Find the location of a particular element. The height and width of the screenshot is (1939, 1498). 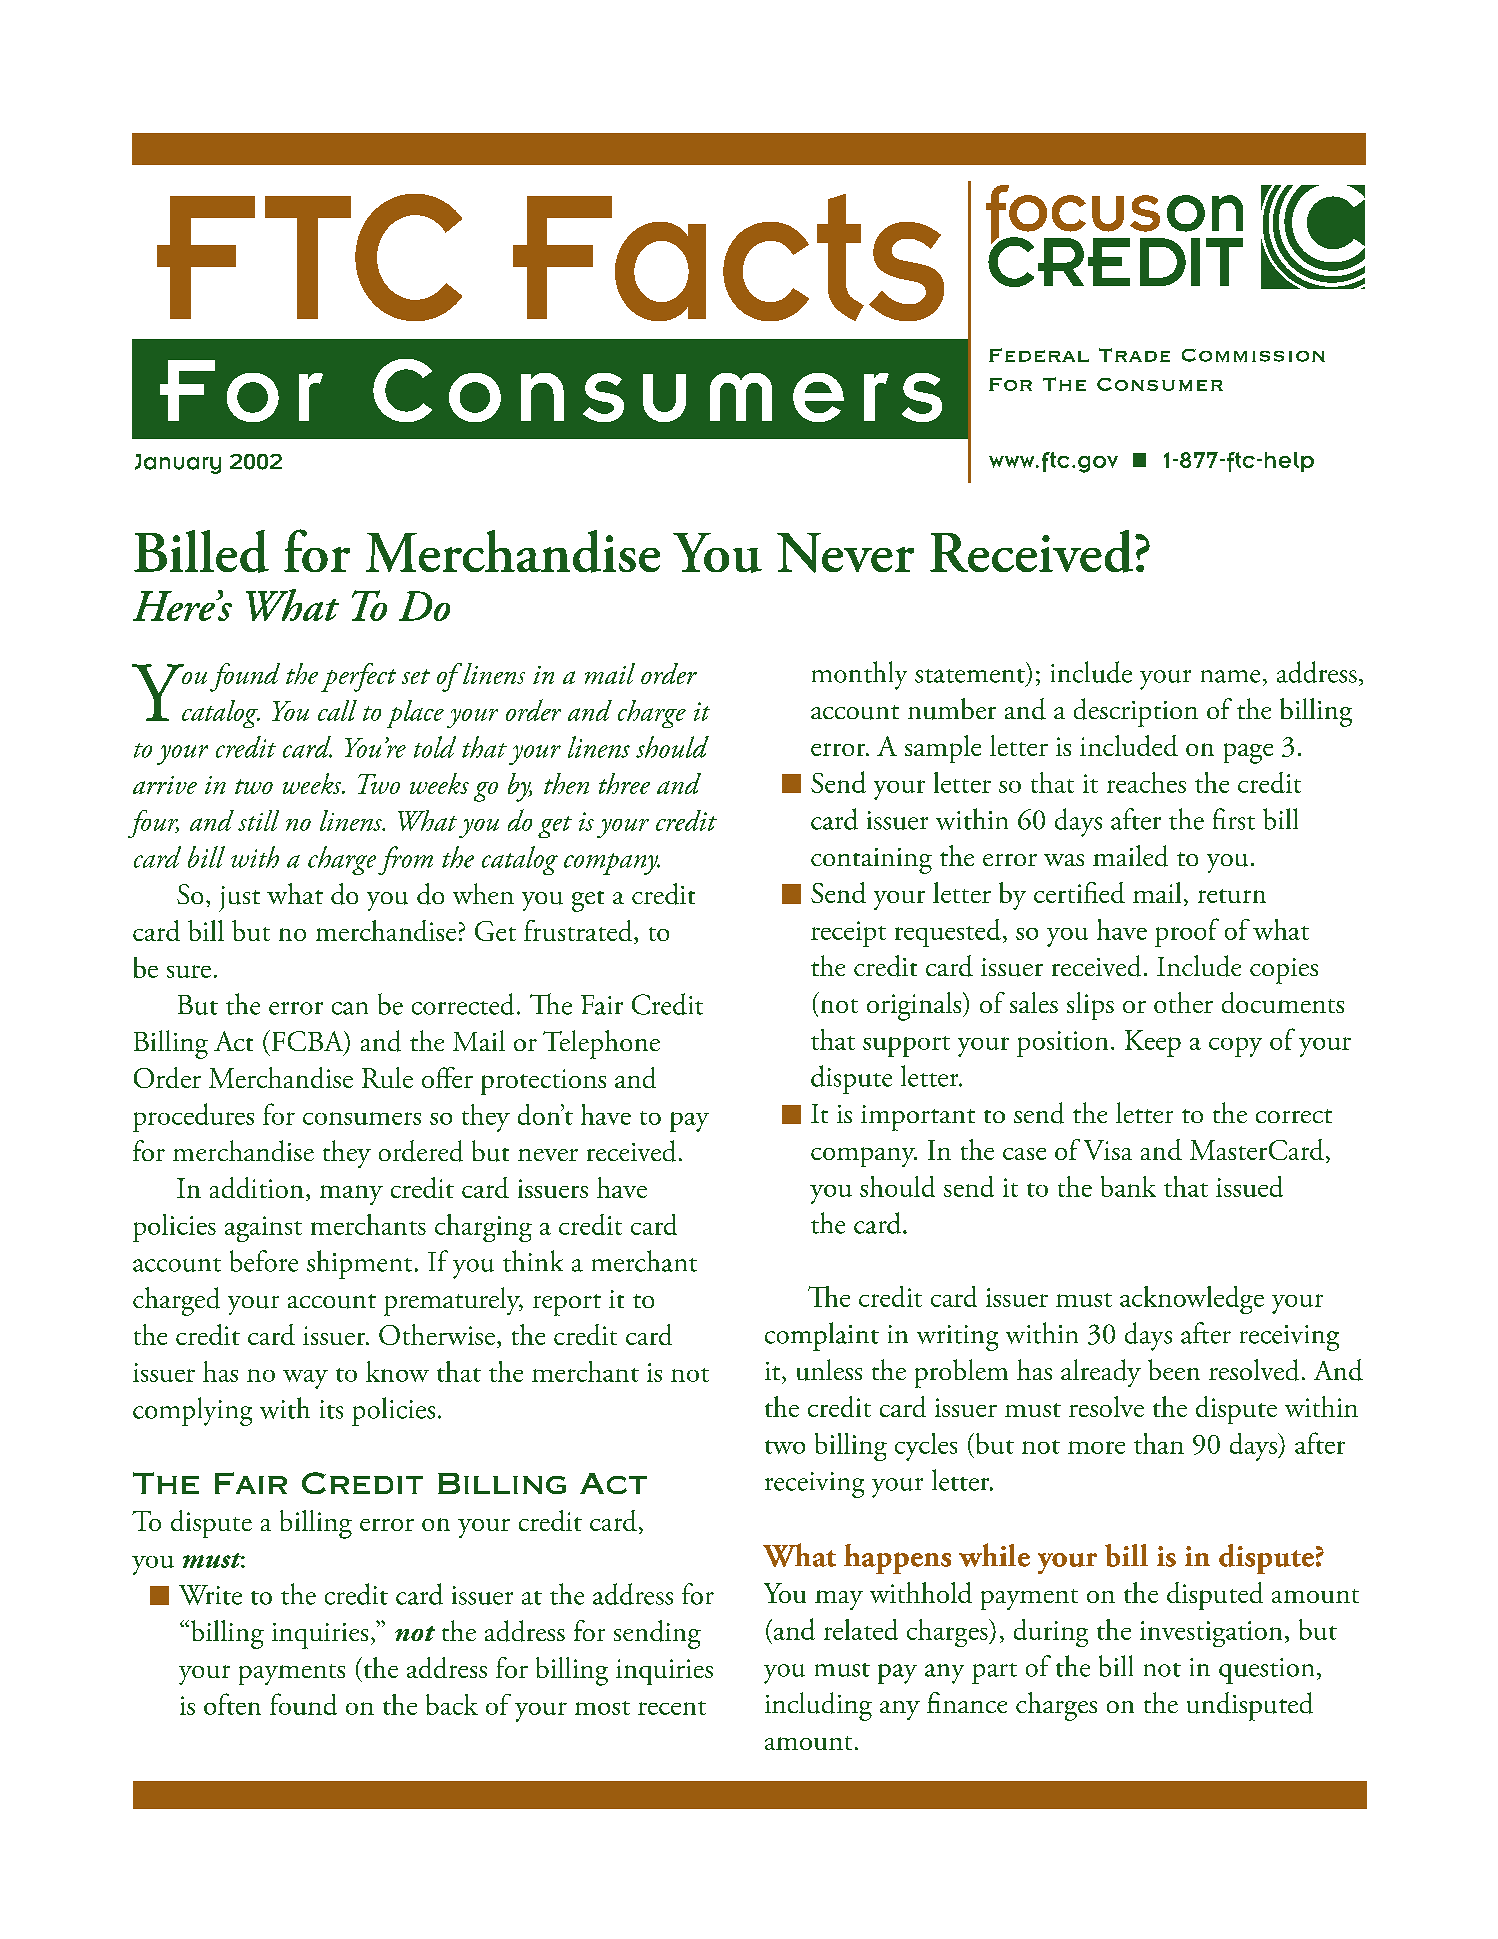

Facts is located at coordinates (728, 257).
